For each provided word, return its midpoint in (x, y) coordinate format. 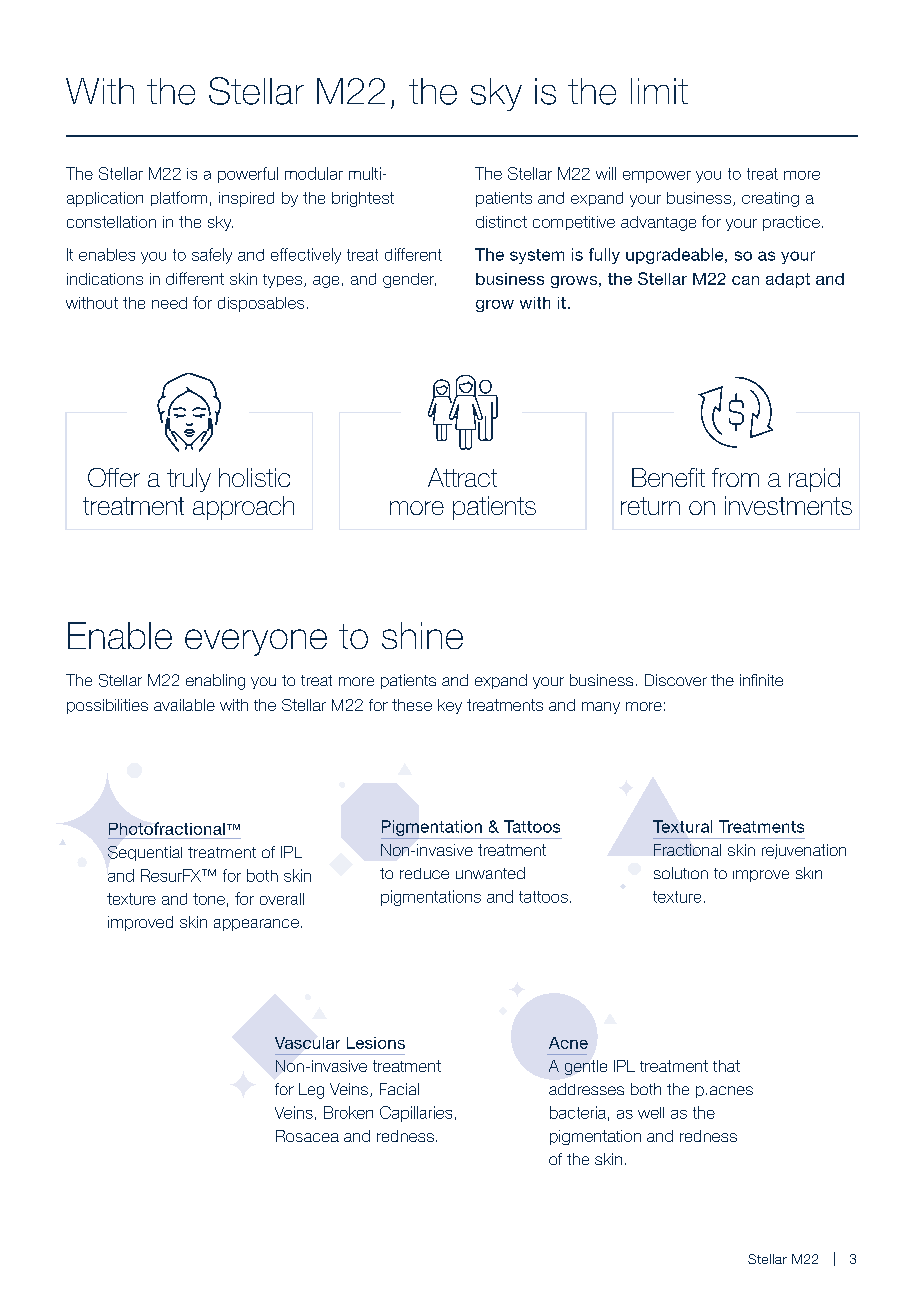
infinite (761, 680)
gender (409, 280)
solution (681, 873)
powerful (248, 175)
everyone (256, 642)
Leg (311, 1091)
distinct (501, 222)
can (745, 280)
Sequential (145, 853)
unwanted (490, 873)
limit (659, 91)
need (169, 303)
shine (422, 635)
